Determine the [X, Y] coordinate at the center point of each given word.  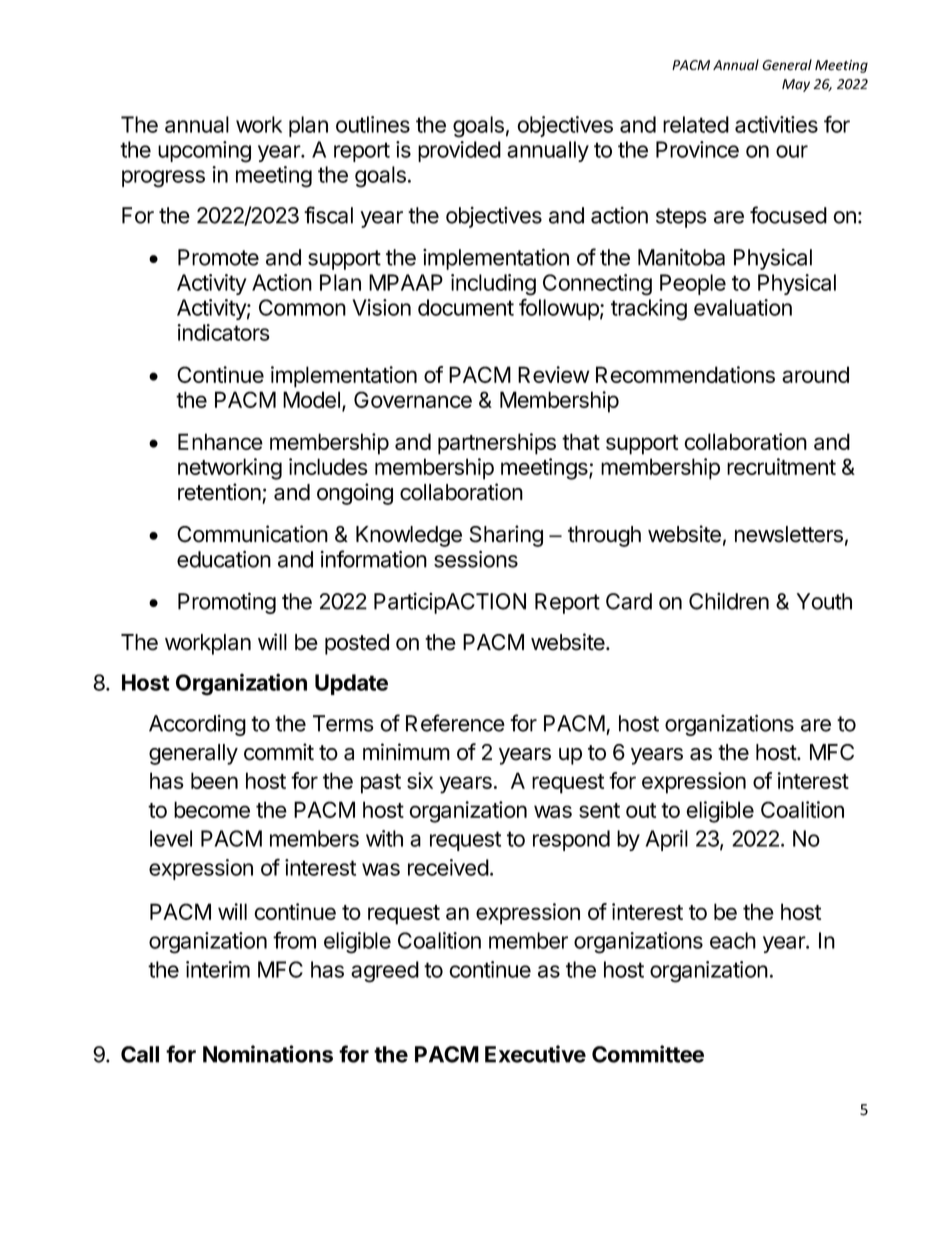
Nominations [268, 1054]
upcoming [204, 152]
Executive [535, 1054]
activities [776, 124]
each [733, 940]
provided [459, 151]
